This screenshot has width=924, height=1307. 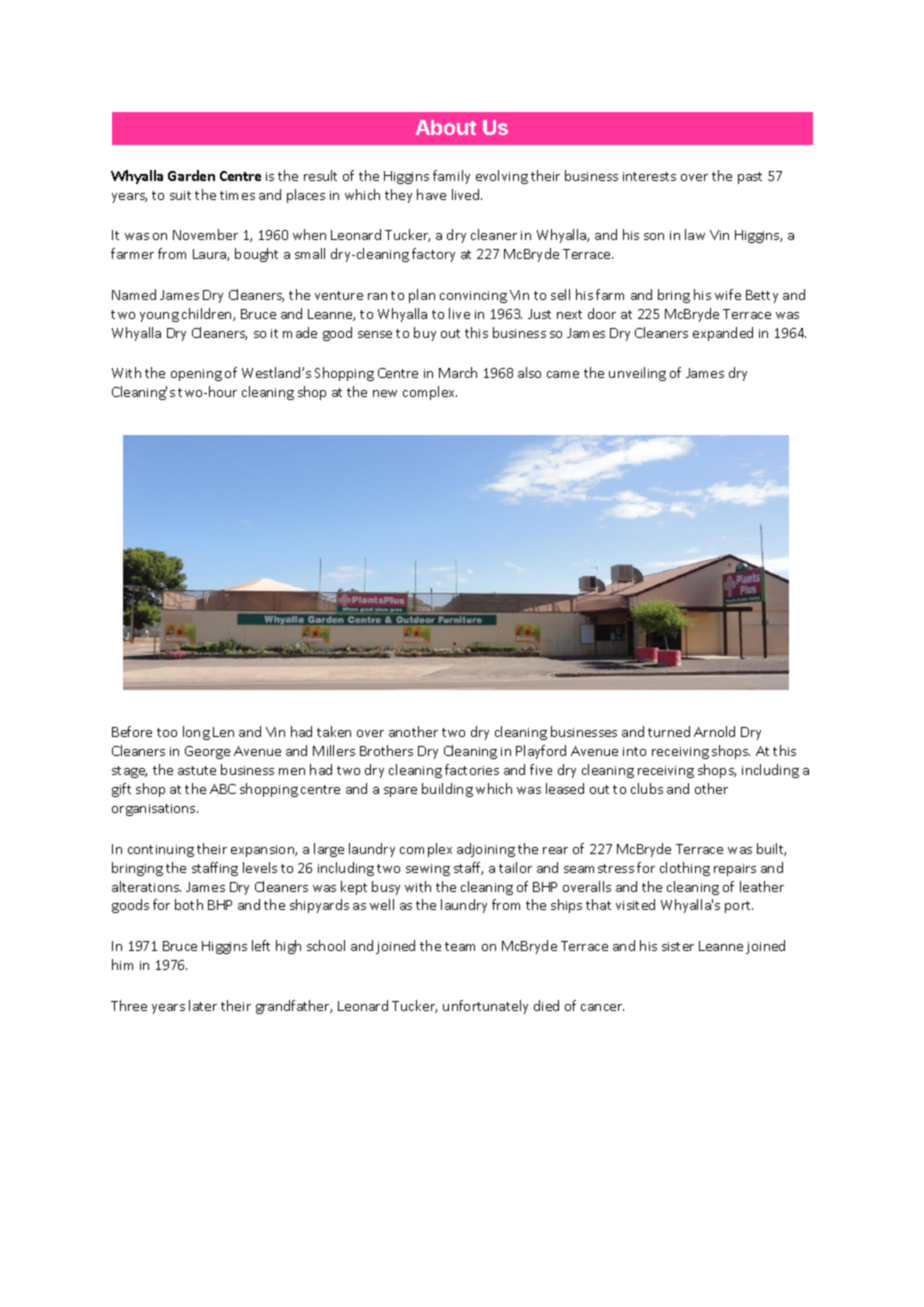 What do you see at coordinates (678, 946) in the screenshot?
I see `sister` at bounding box center [678, 946].
